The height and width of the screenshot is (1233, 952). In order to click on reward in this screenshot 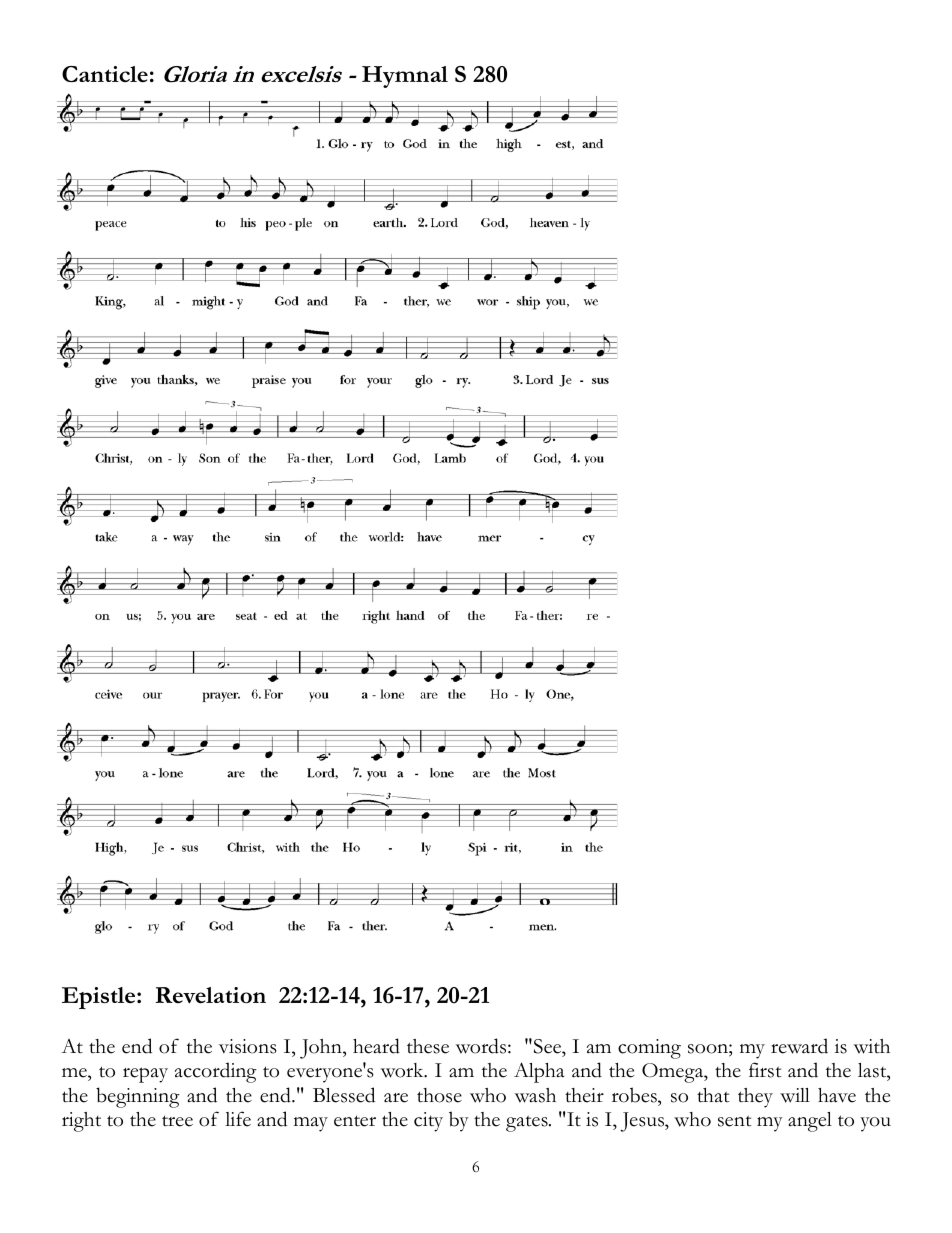, I will do `click(799, 1046)`.
